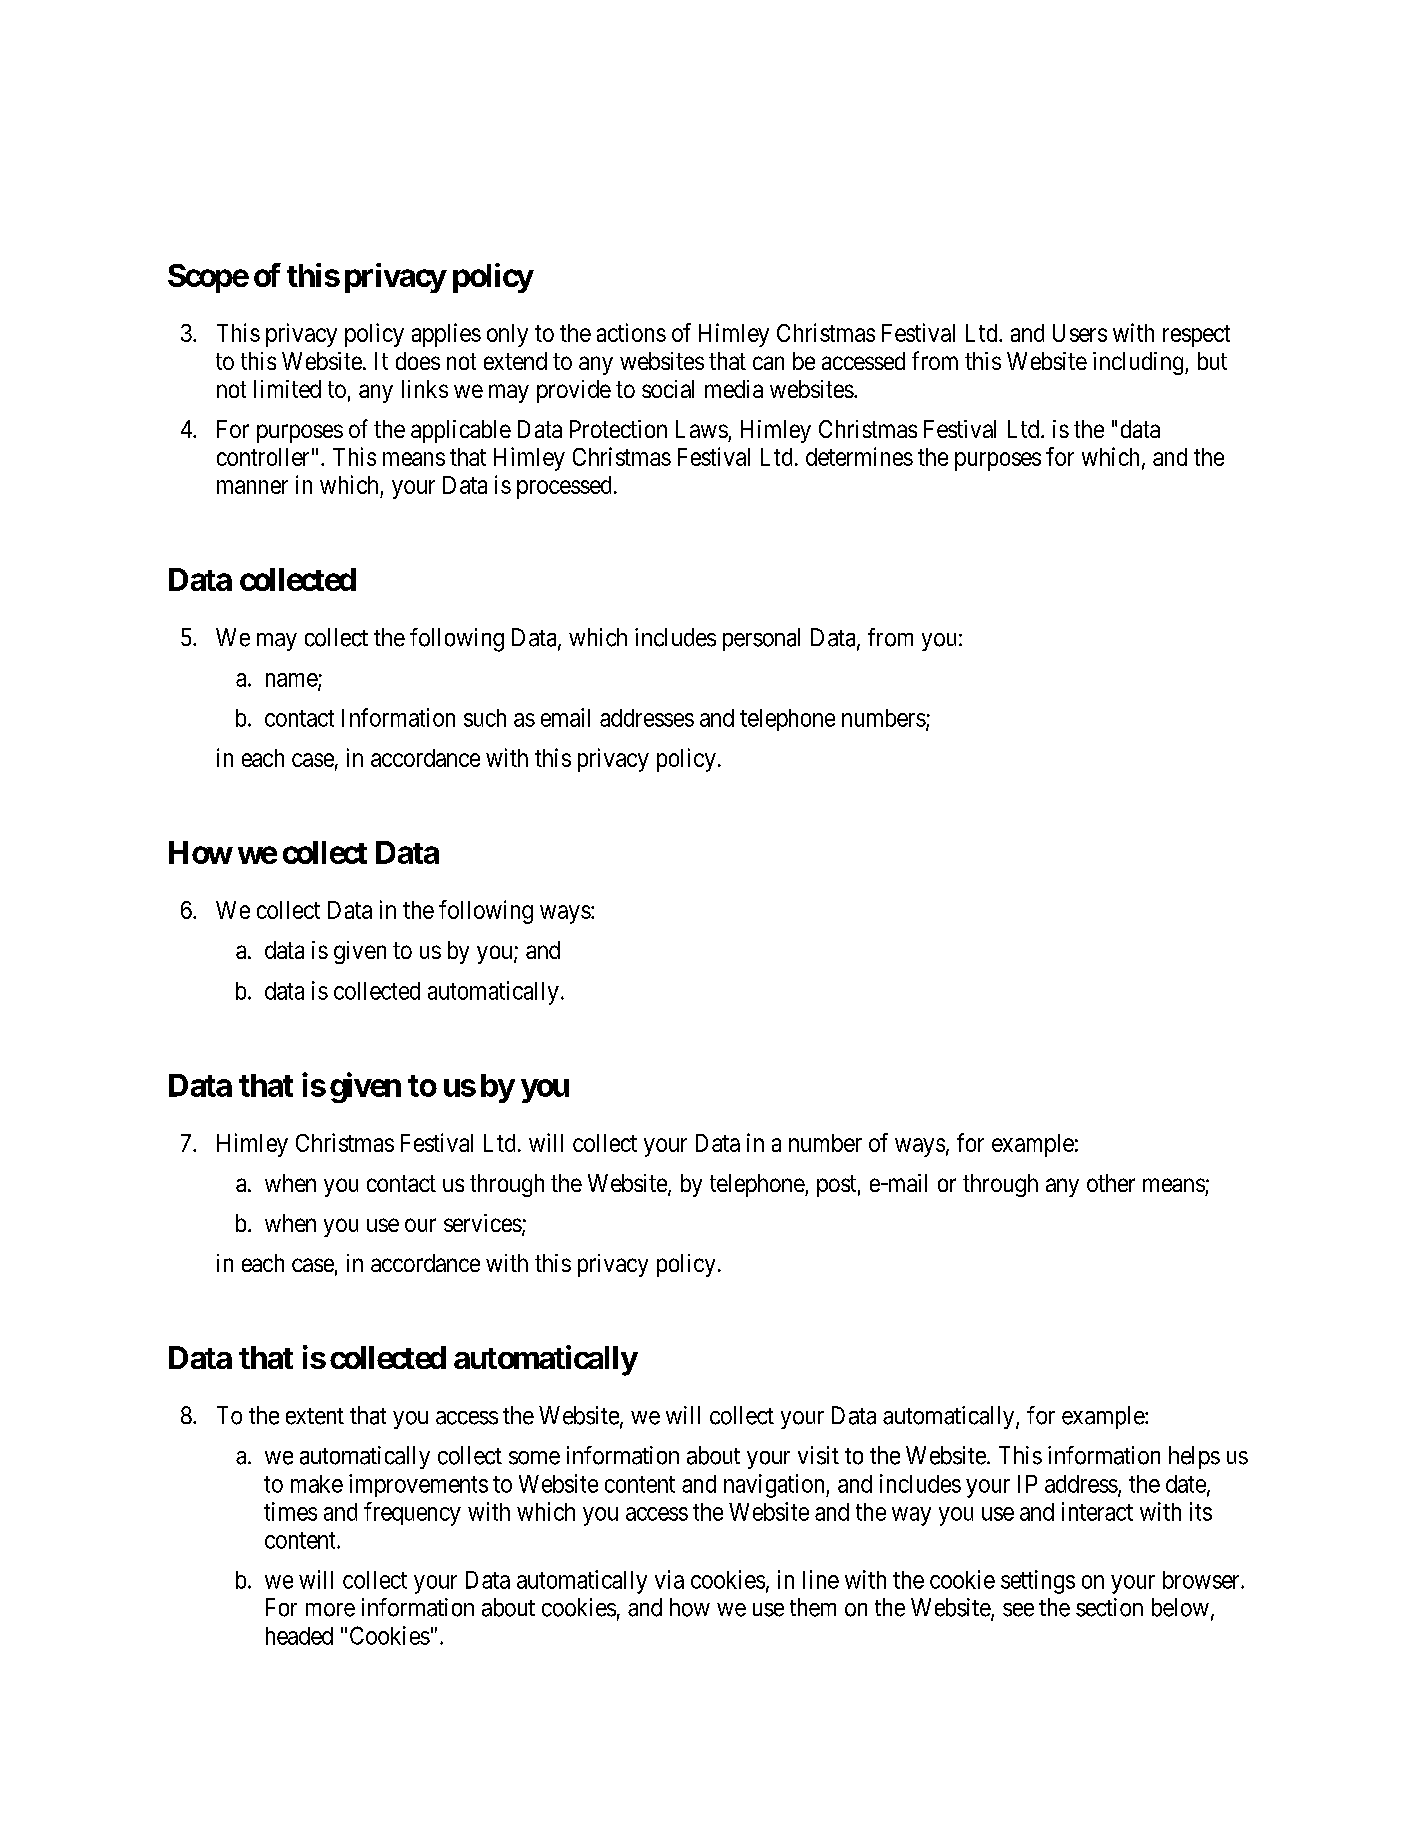  I want to click on more, so click(330, 1610).
